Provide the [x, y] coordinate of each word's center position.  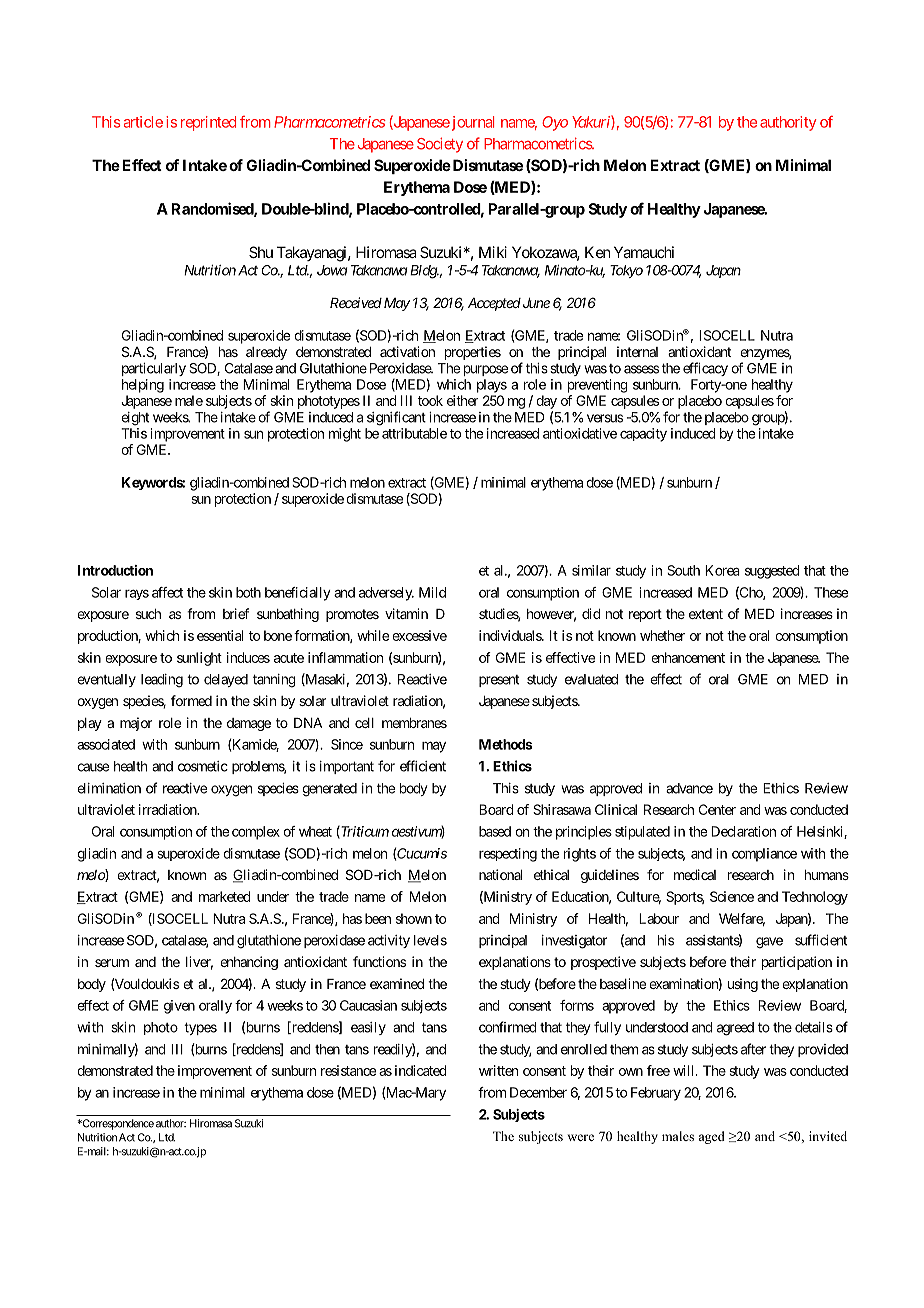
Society [440, 145]
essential [220, 635]
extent [706, 614]
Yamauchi [644, 252]
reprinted [208, 123]
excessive [419, 635]
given [179, 1007]
